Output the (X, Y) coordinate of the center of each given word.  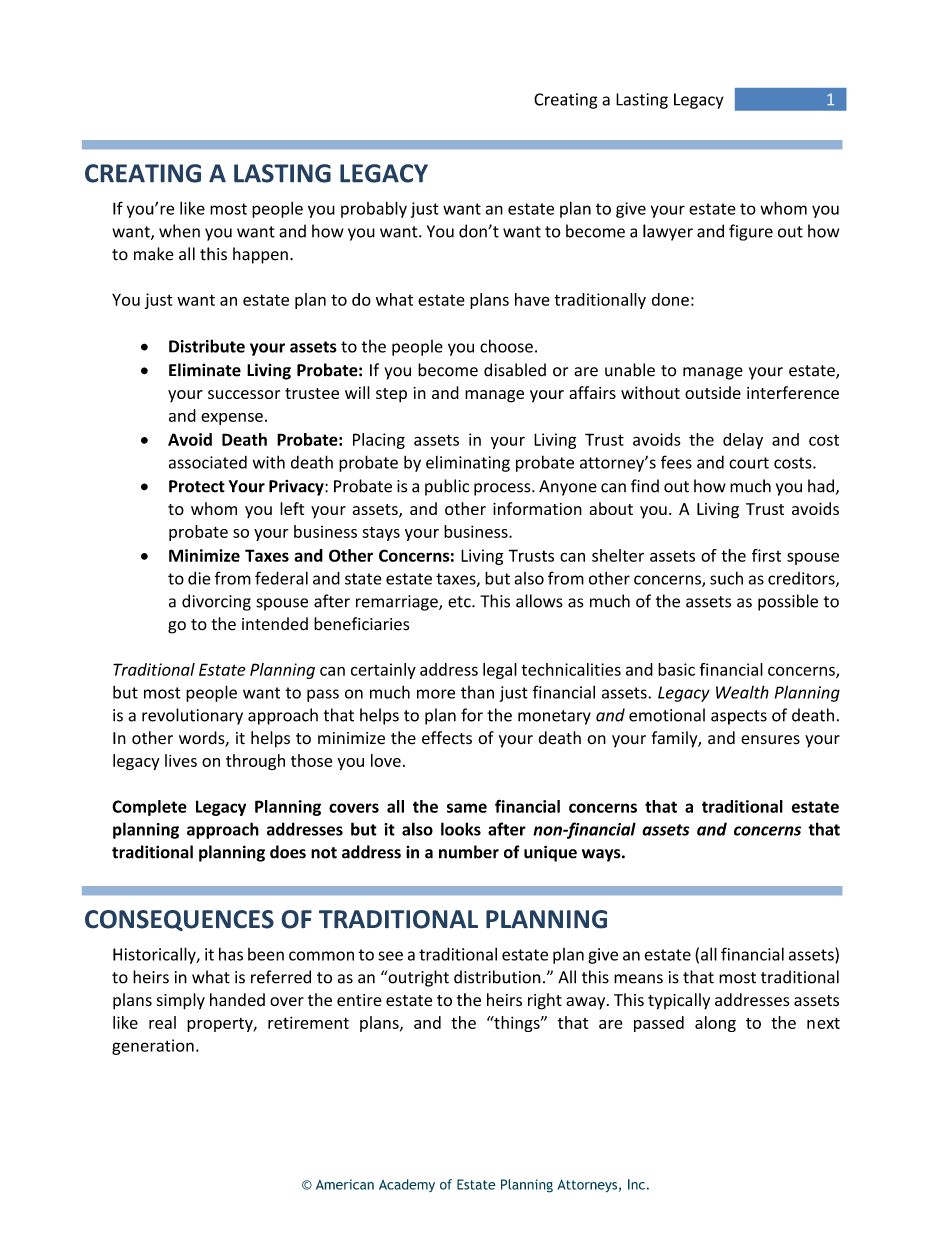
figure (751, 232)
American (345, 1184)
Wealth (742, 692)
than (477, 692)
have (532, 299)
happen (260, 255)
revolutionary (192, 716)
